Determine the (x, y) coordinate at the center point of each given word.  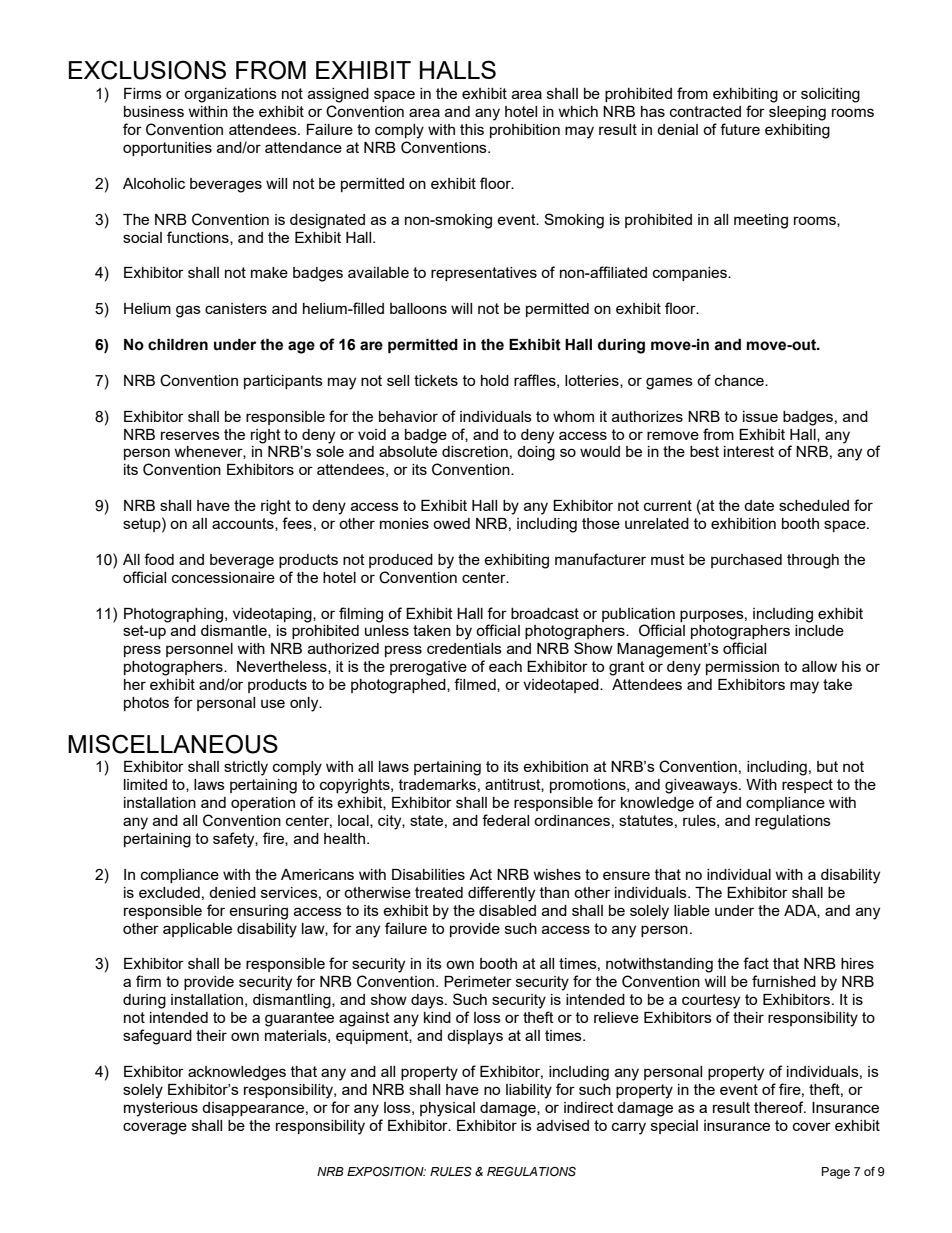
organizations (230, 95)
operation (263, 804)
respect (807, 786)
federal (505, 820)
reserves (190, 435)
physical (447, 1109)
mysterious (161, 1109)
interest (749, 451)
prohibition (525, 131)
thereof (780, 1107)
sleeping (797, 113)
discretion (475, 451)
